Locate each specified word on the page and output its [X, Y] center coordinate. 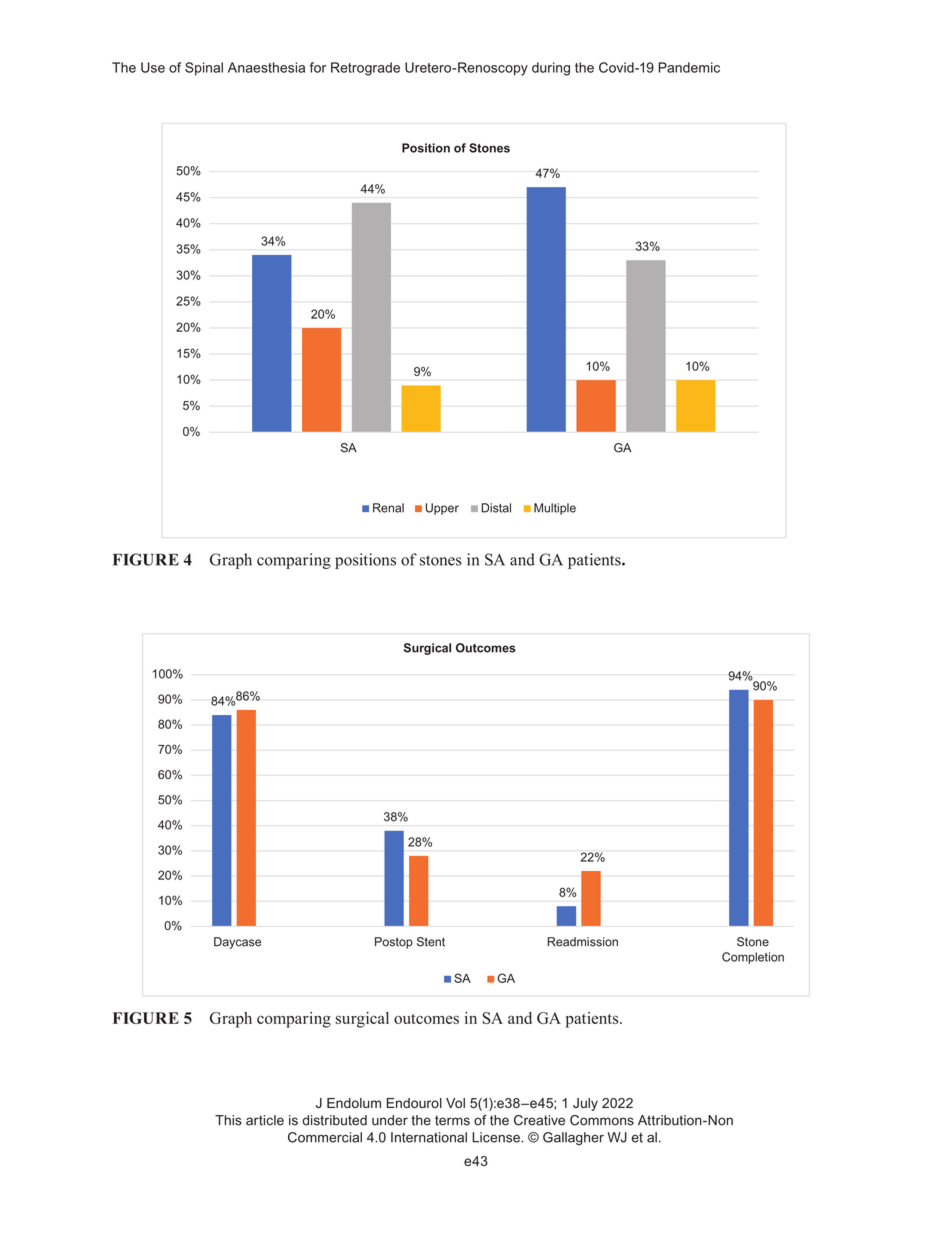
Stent [431, 942]
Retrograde [365, 69]
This [228, 1120]
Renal [388, 508]
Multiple [555, 509]
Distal [496, 508]
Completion [753, 958]
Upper [442, 509]
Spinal [204, 69]
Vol [455, 1103]
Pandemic [689, 67]
